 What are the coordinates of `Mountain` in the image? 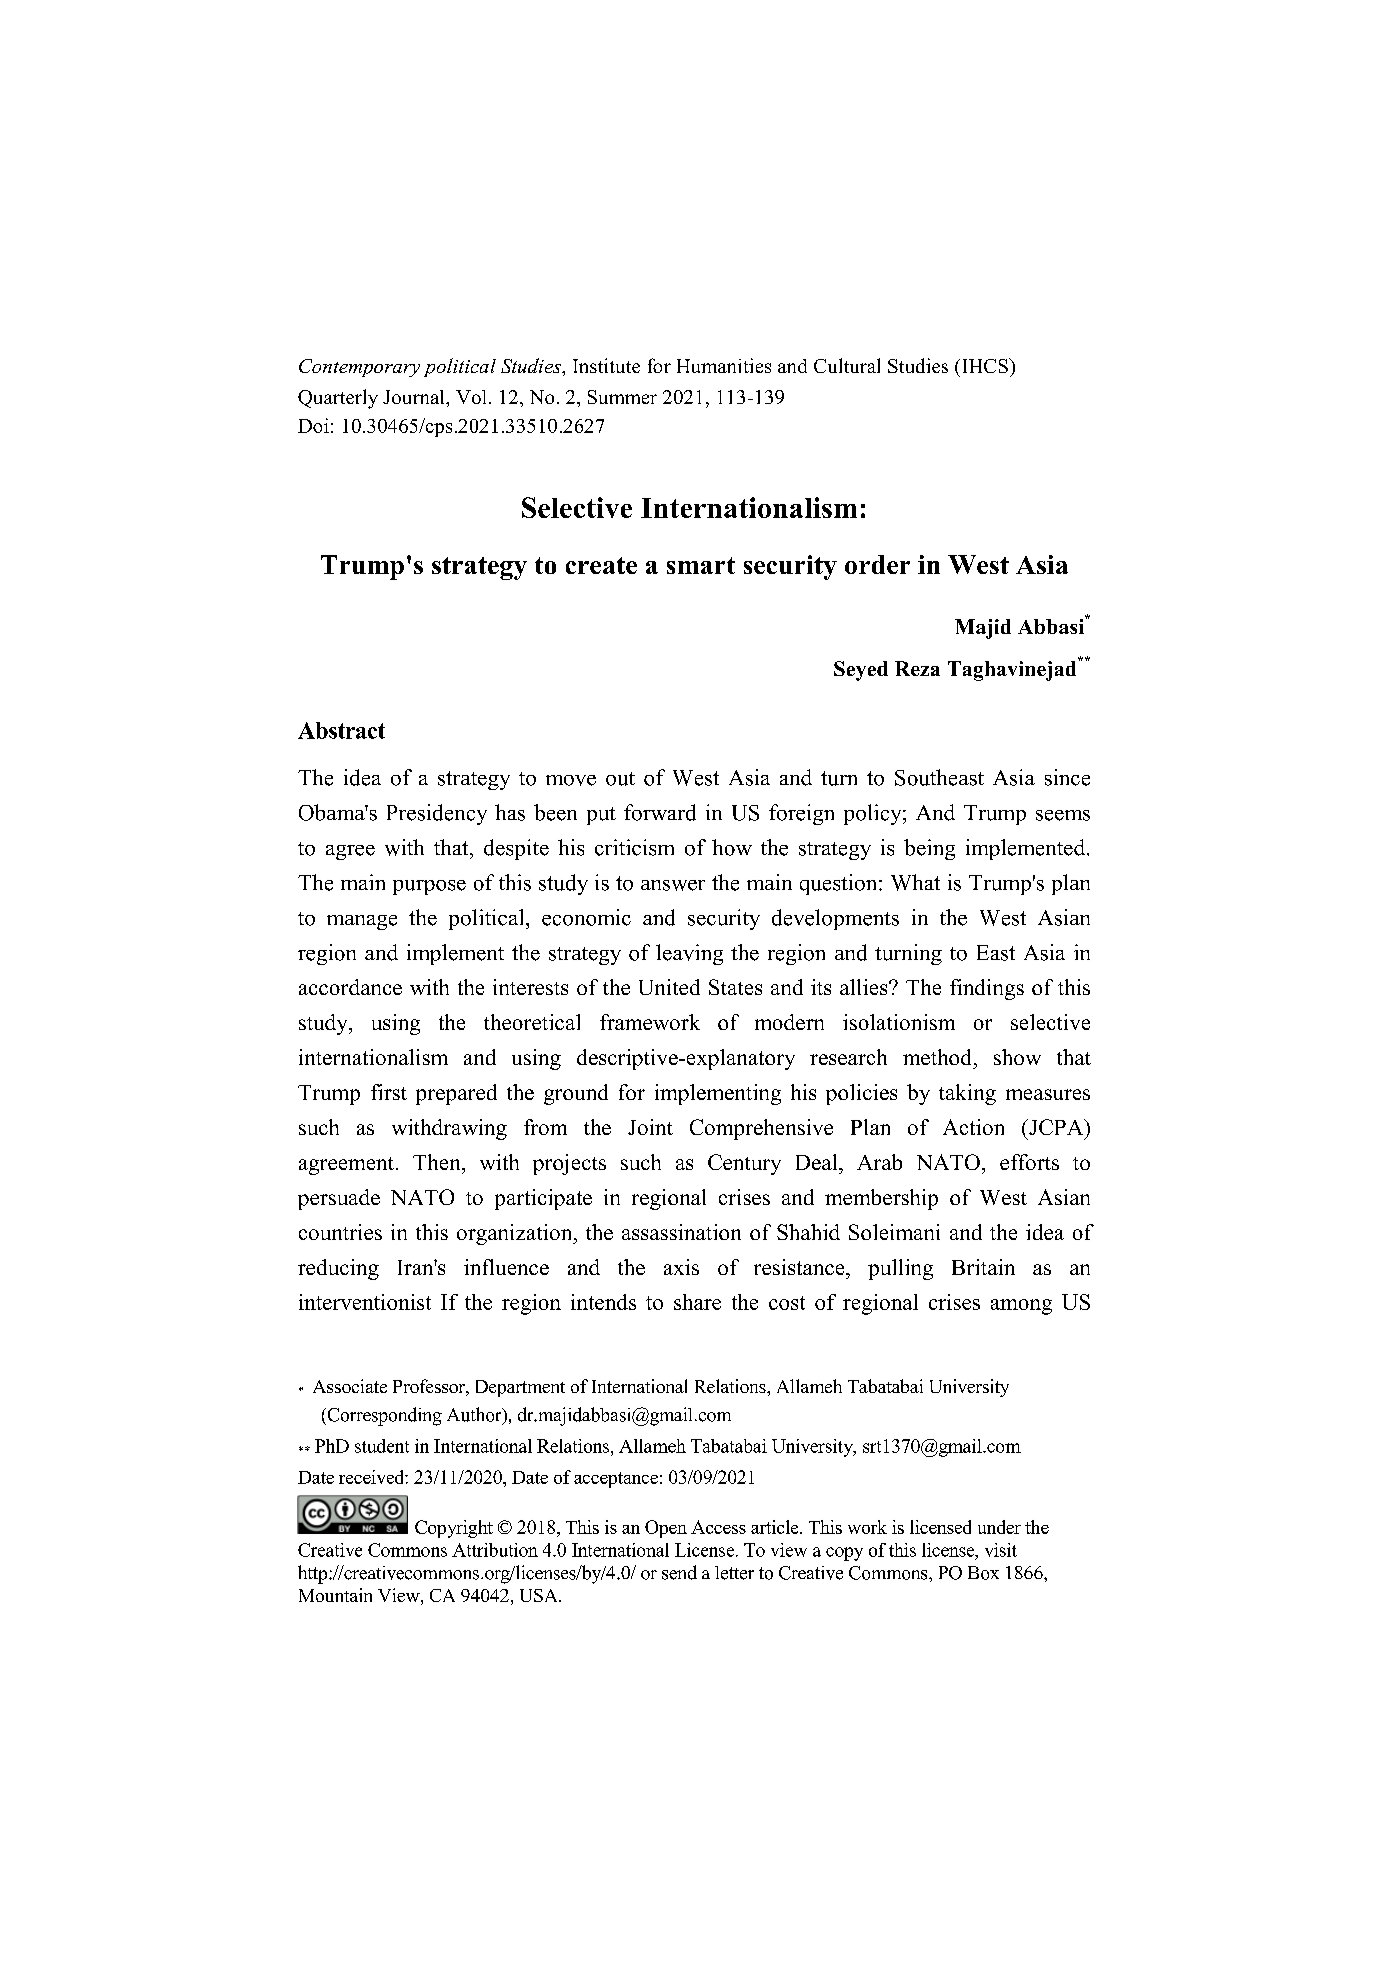 It's located at (335, 1595).
